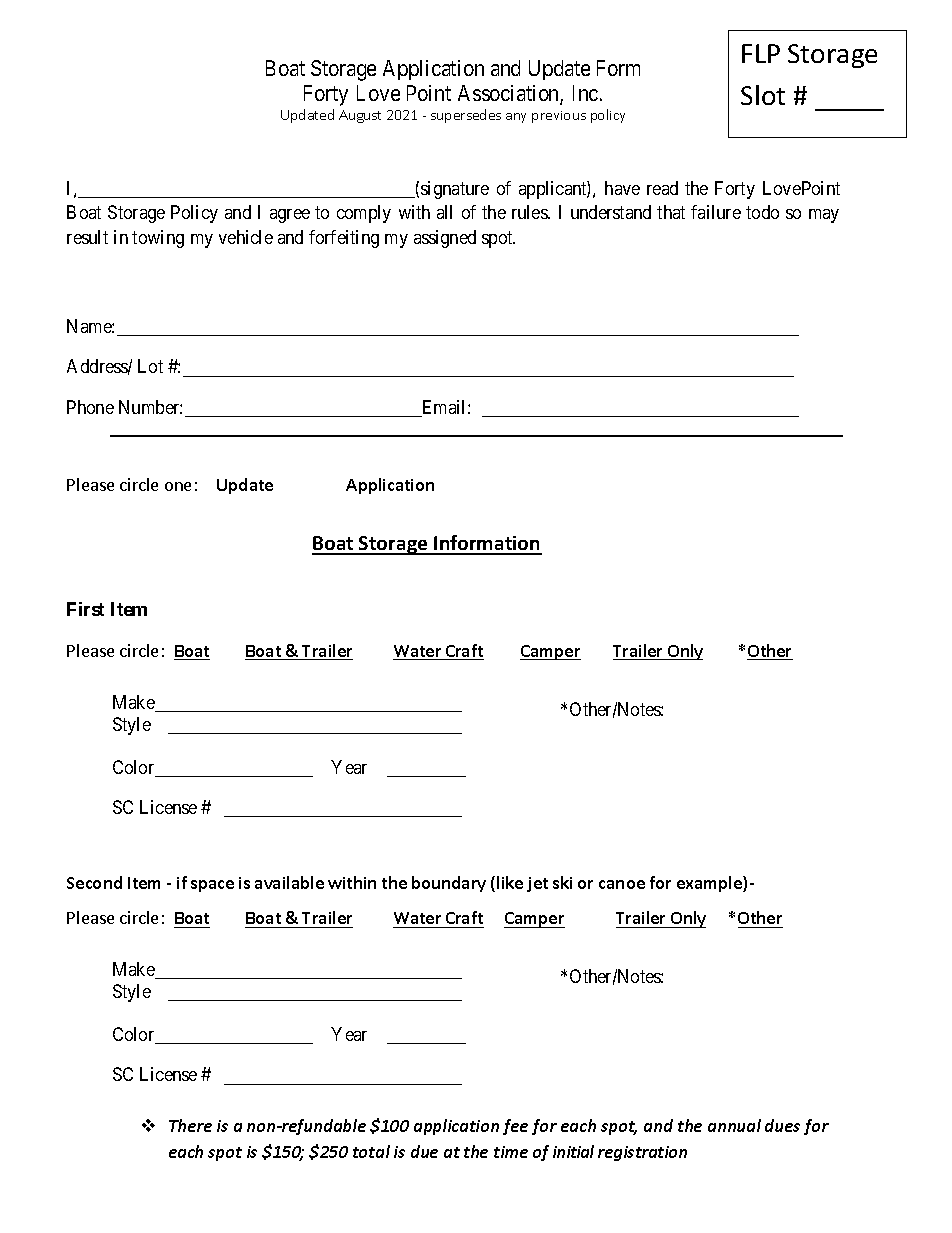 The width and height of the document is (952, 1233). What do you see at coordinates (763, 95) in the document?
I see `Slot` at bounding box center [763, 95].
